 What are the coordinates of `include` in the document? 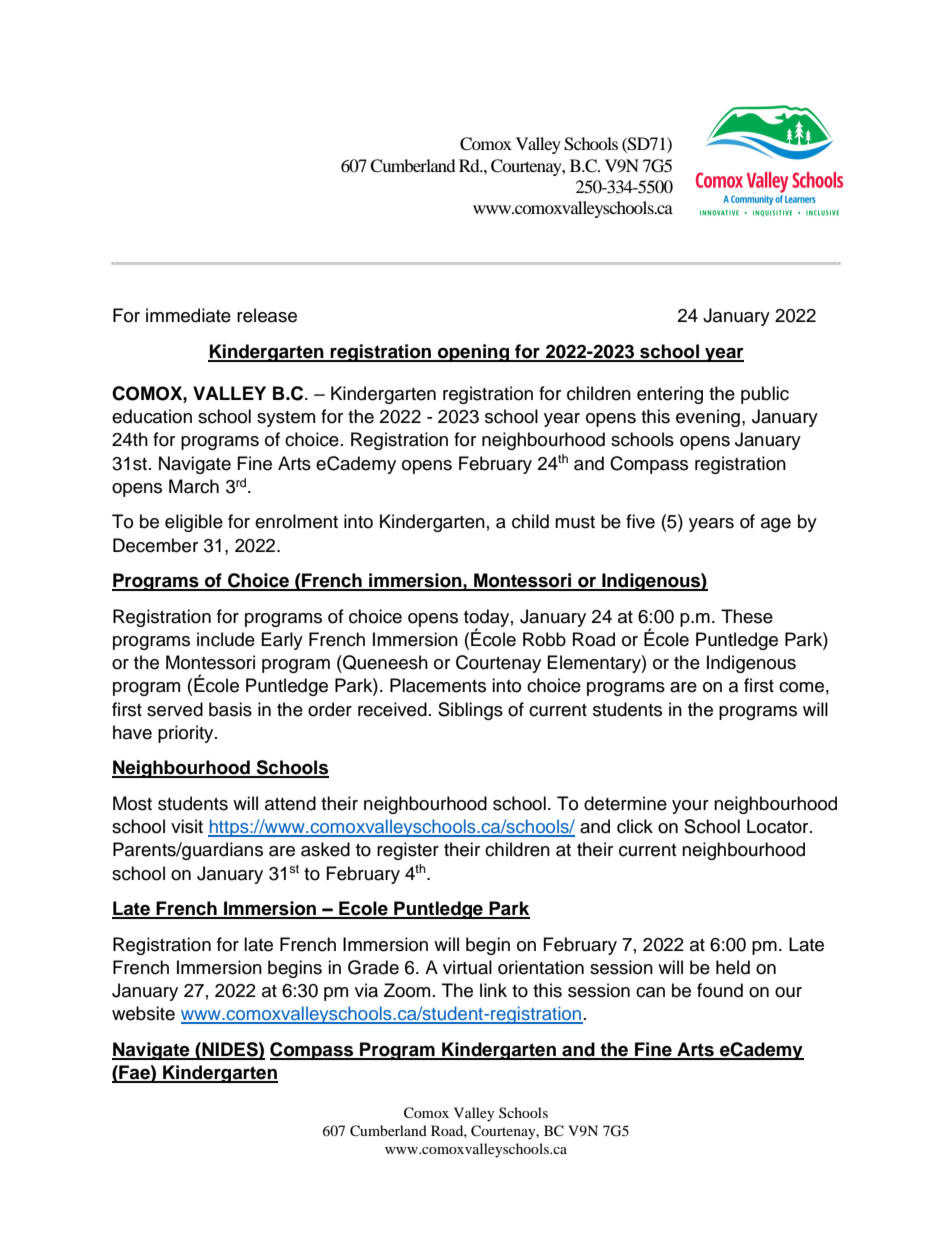 It's located at (226, 639).
